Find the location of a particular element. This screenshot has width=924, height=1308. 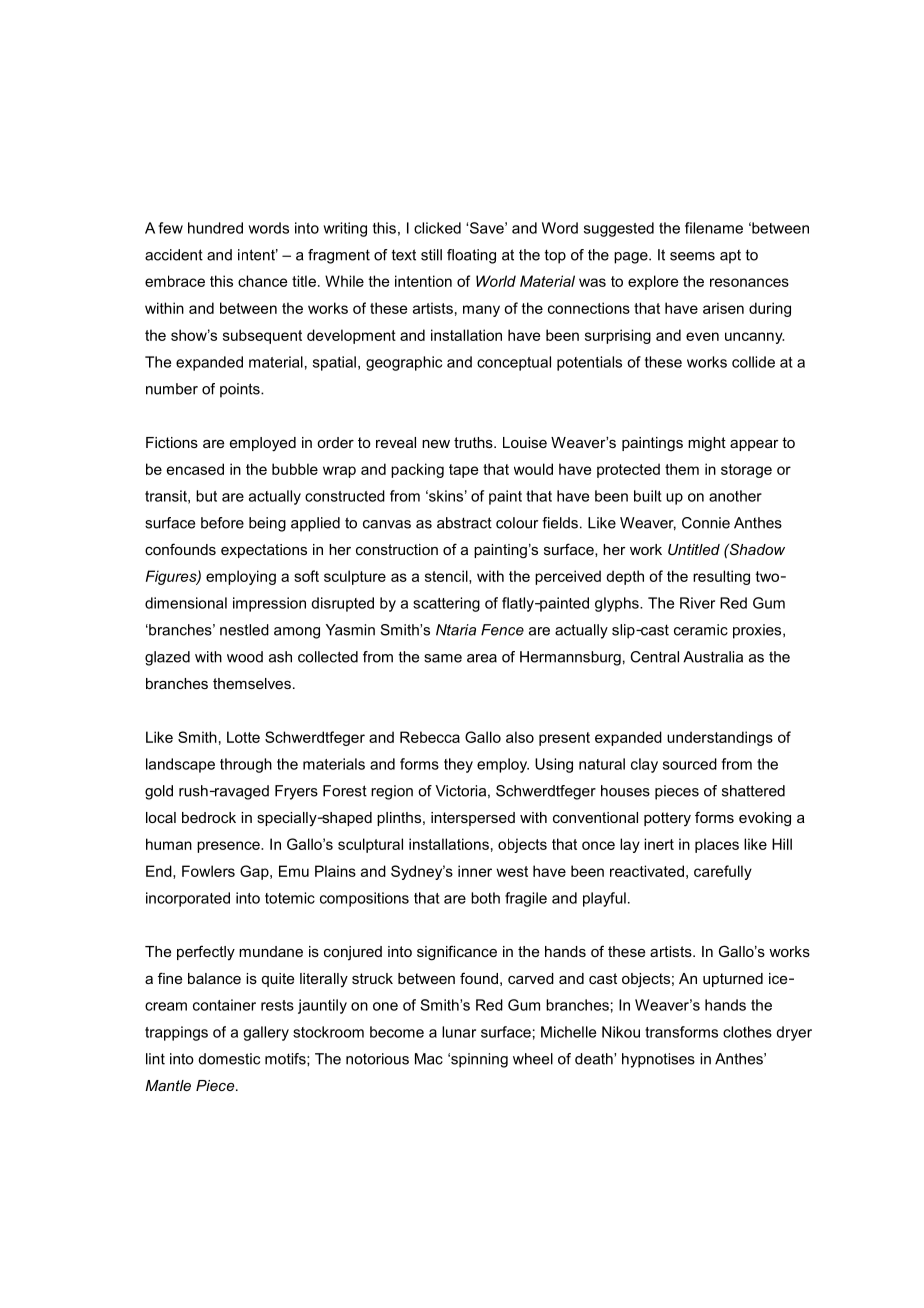

hundred is located at coordinates (215, 228).
